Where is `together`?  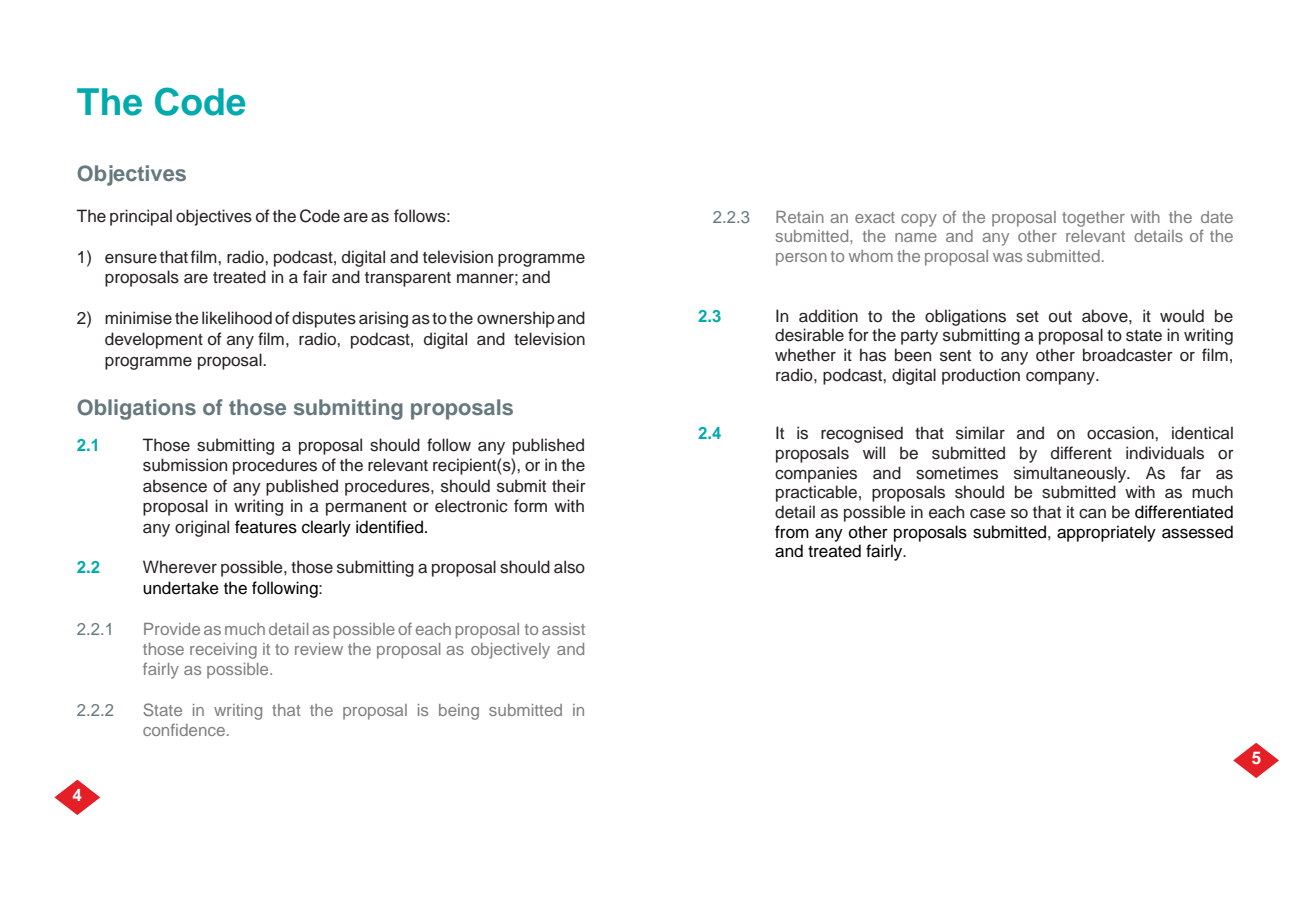 together is located at coordinates (1093, 219).
